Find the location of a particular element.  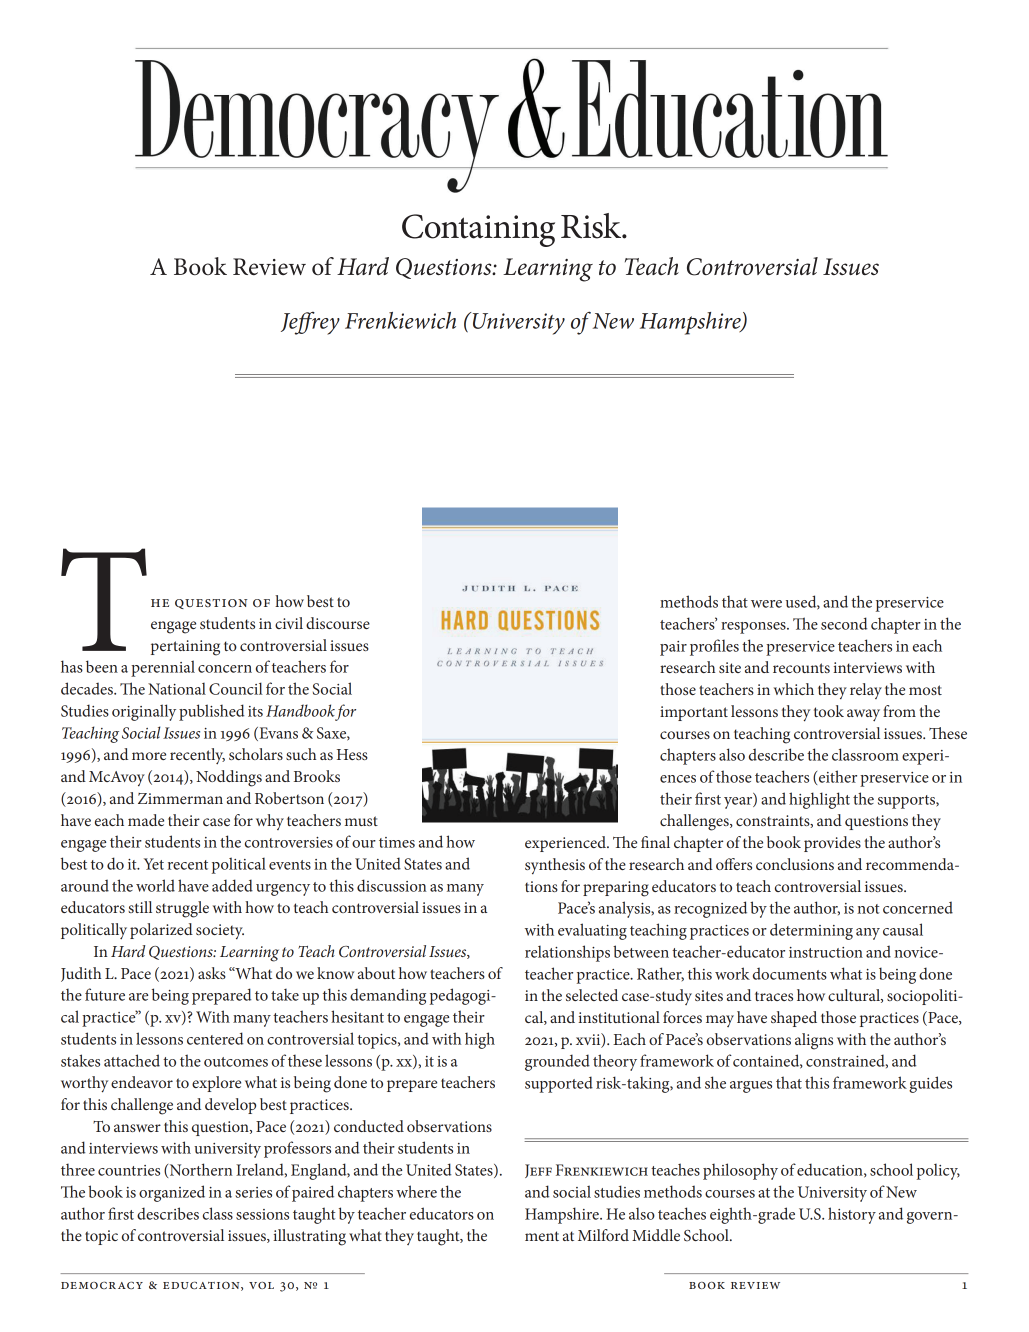

profiles is located at coordinates (714, 647).
